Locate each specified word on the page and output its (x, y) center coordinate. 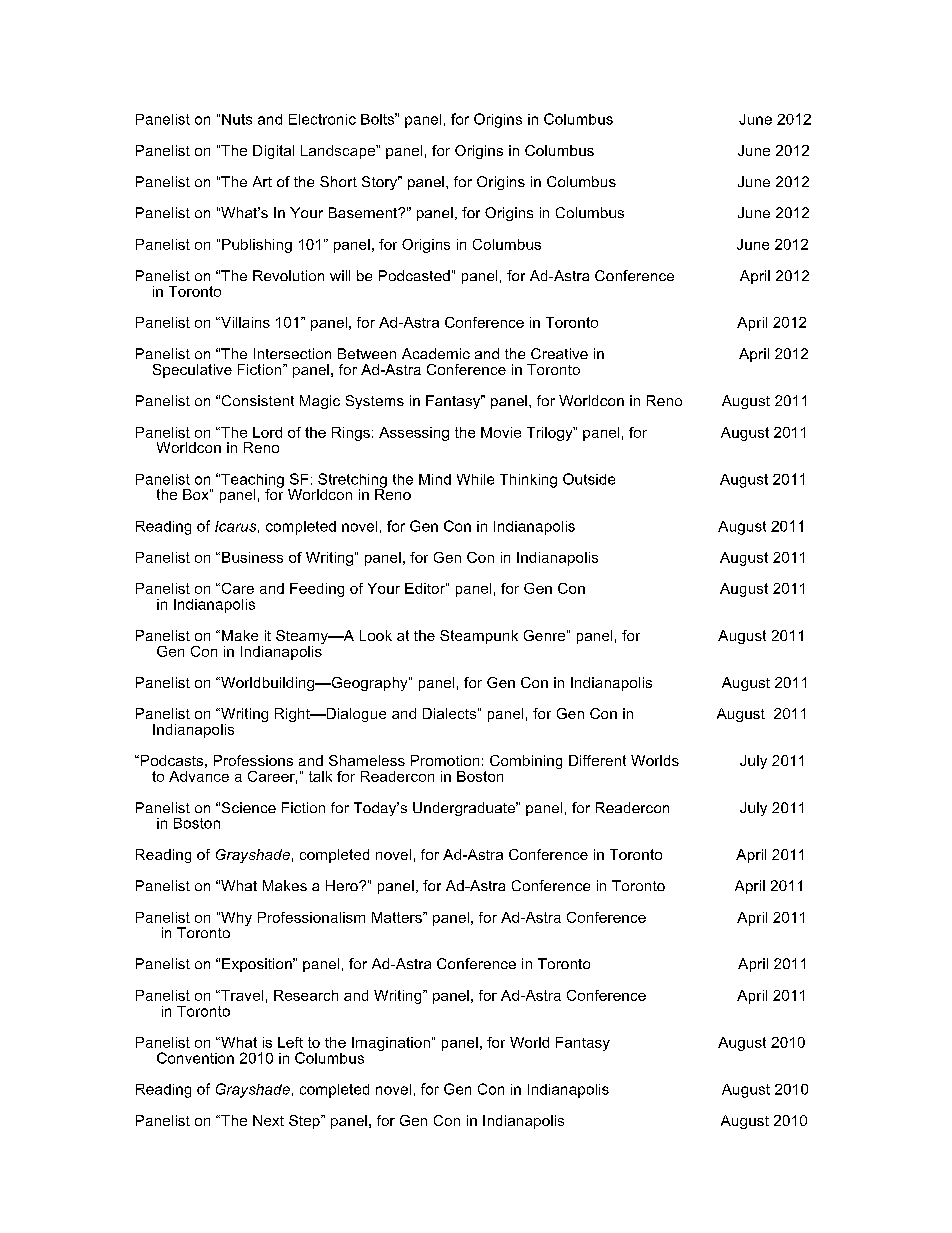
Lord (267, 432)
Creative (559, 353)
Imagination (391, 1044)
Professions (253, 760)
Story (381, 183)
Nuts (237, 119)
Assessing (414, 434)
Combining (526, 762)
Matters (398, 917)
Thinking (528, 481)
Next (268, 1120)
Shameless (367, 760)
